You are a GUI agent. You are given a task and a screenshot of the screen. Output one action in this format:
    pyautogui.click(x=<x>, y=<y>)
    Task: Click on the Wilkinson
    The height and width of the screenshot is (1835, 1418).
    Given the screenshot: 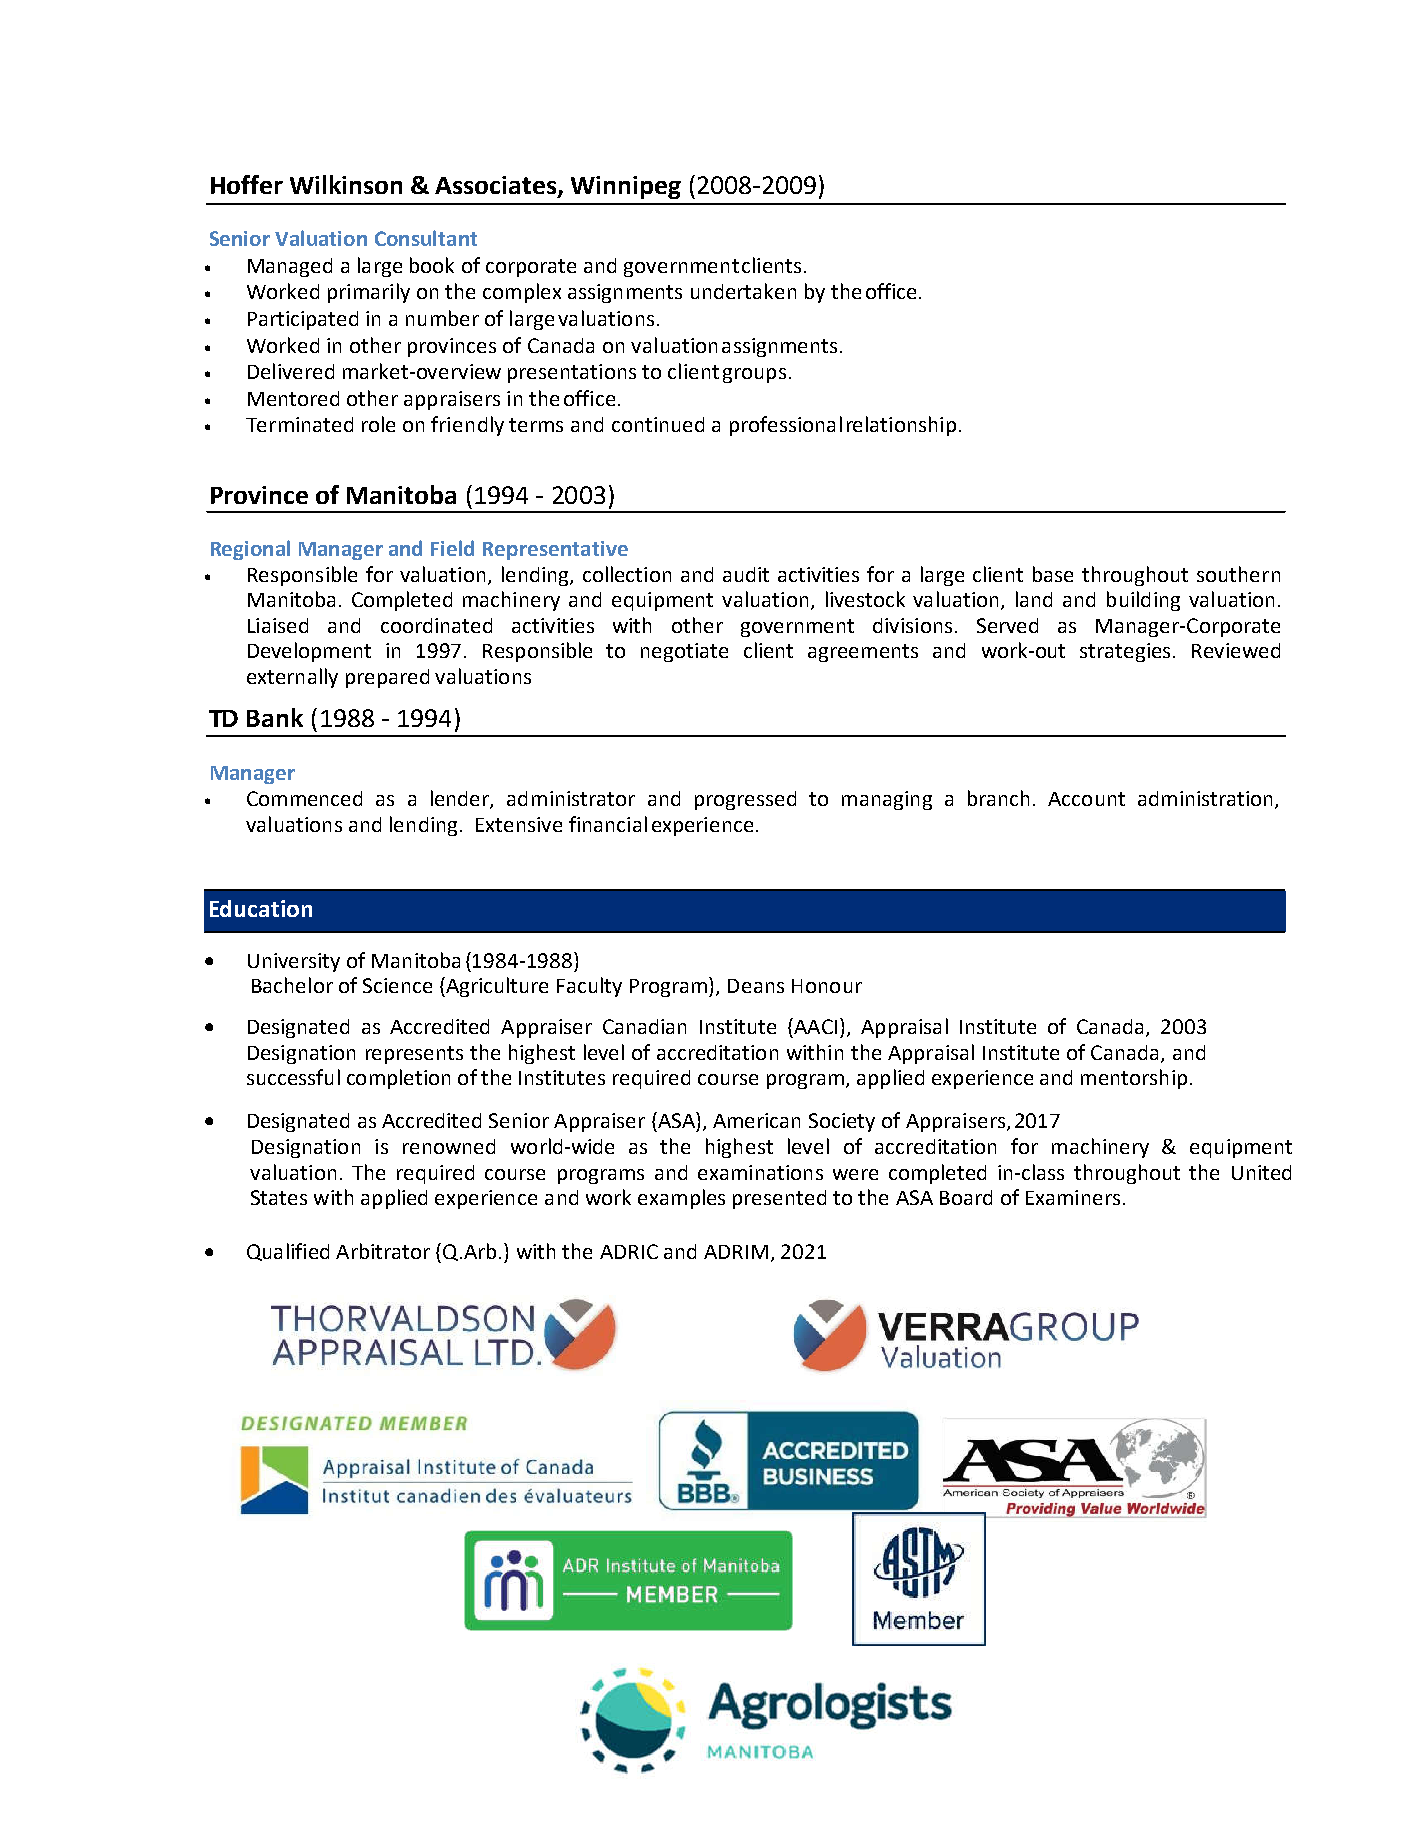 What is the action you would take?
    pyautogui.click(x=346, y=184)
